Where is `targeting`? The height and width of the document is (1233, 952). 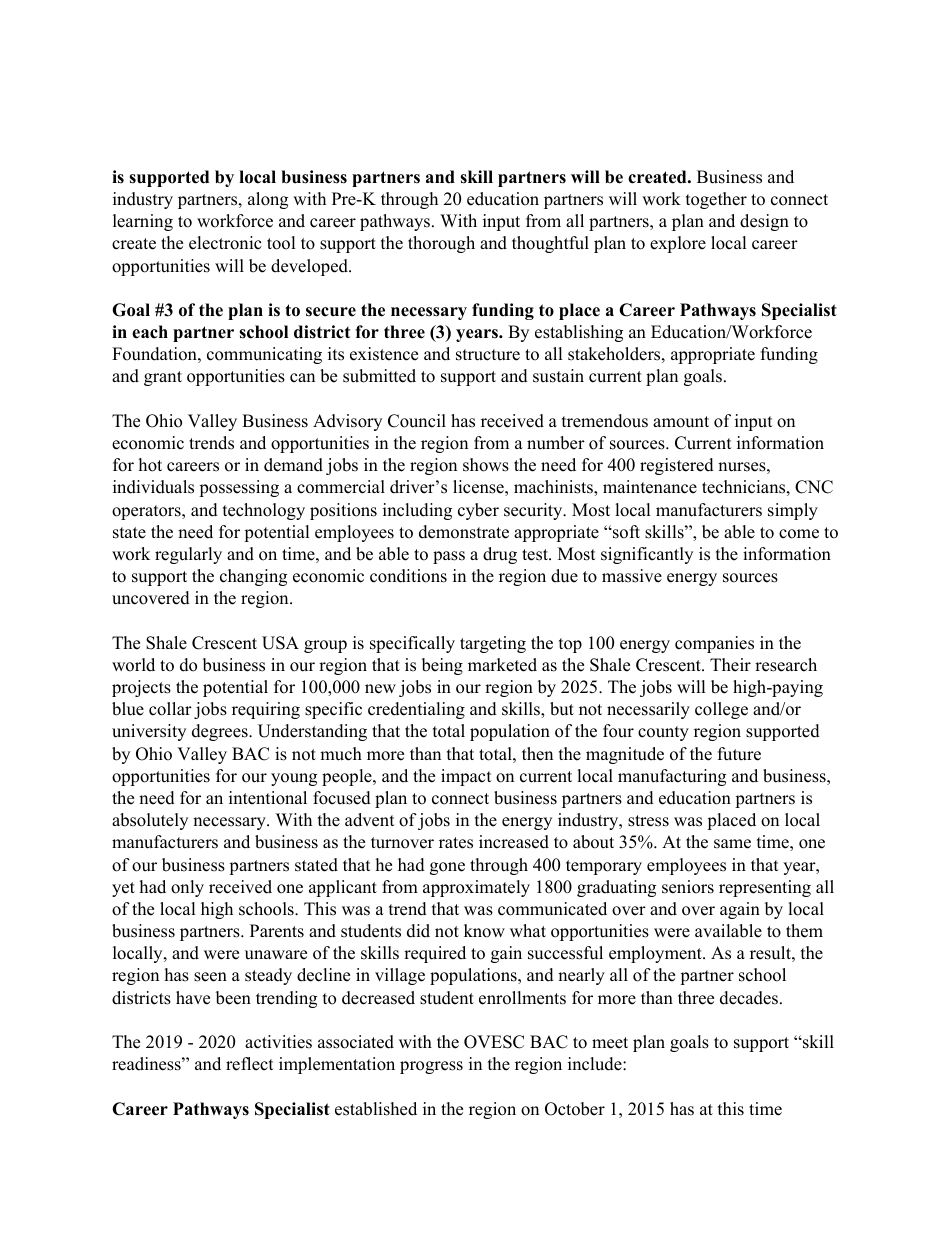
targeting is located at coordinates (493, 644).
